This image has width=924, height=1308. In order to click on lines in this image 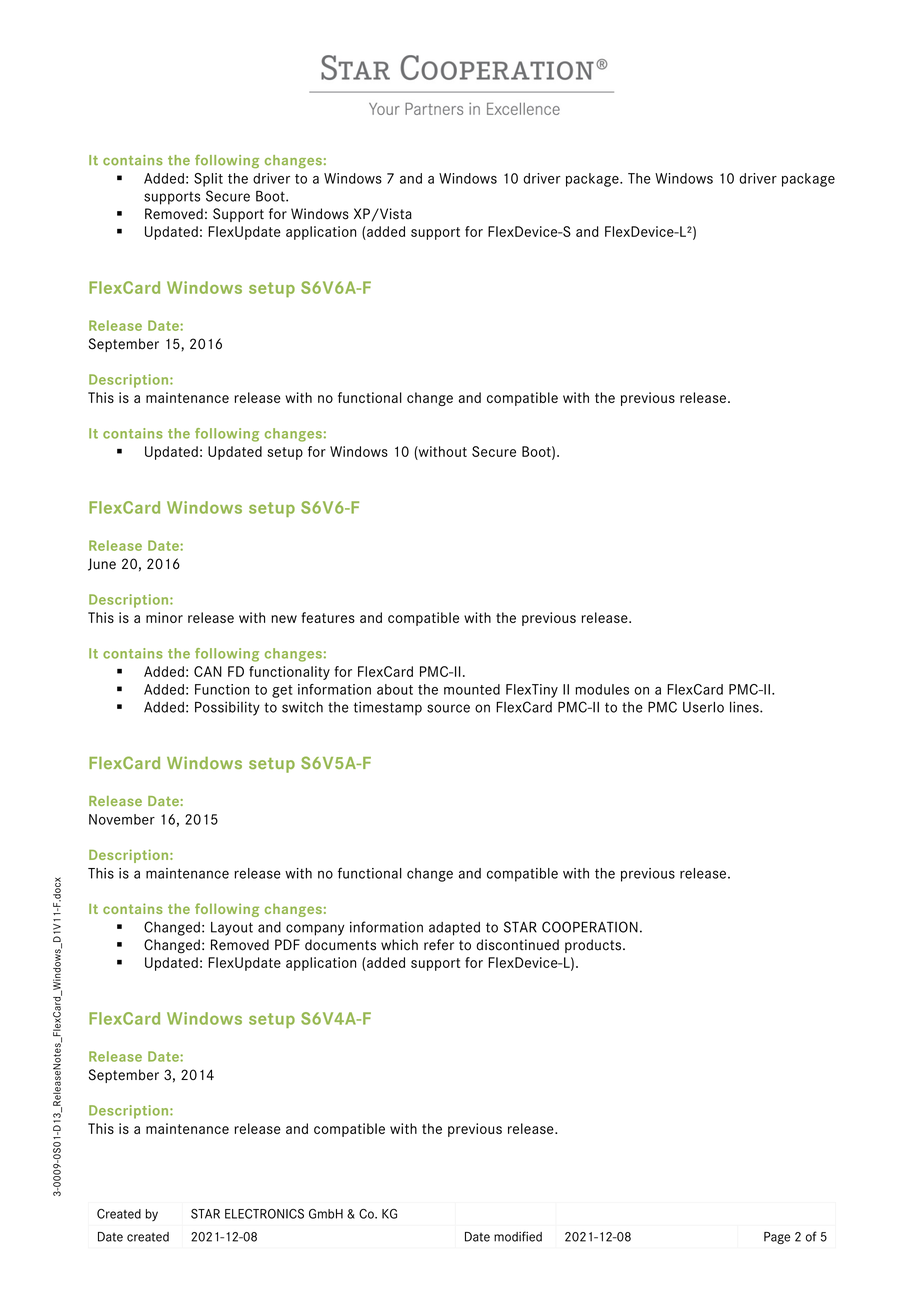, I will do `click(745, 707)`.
